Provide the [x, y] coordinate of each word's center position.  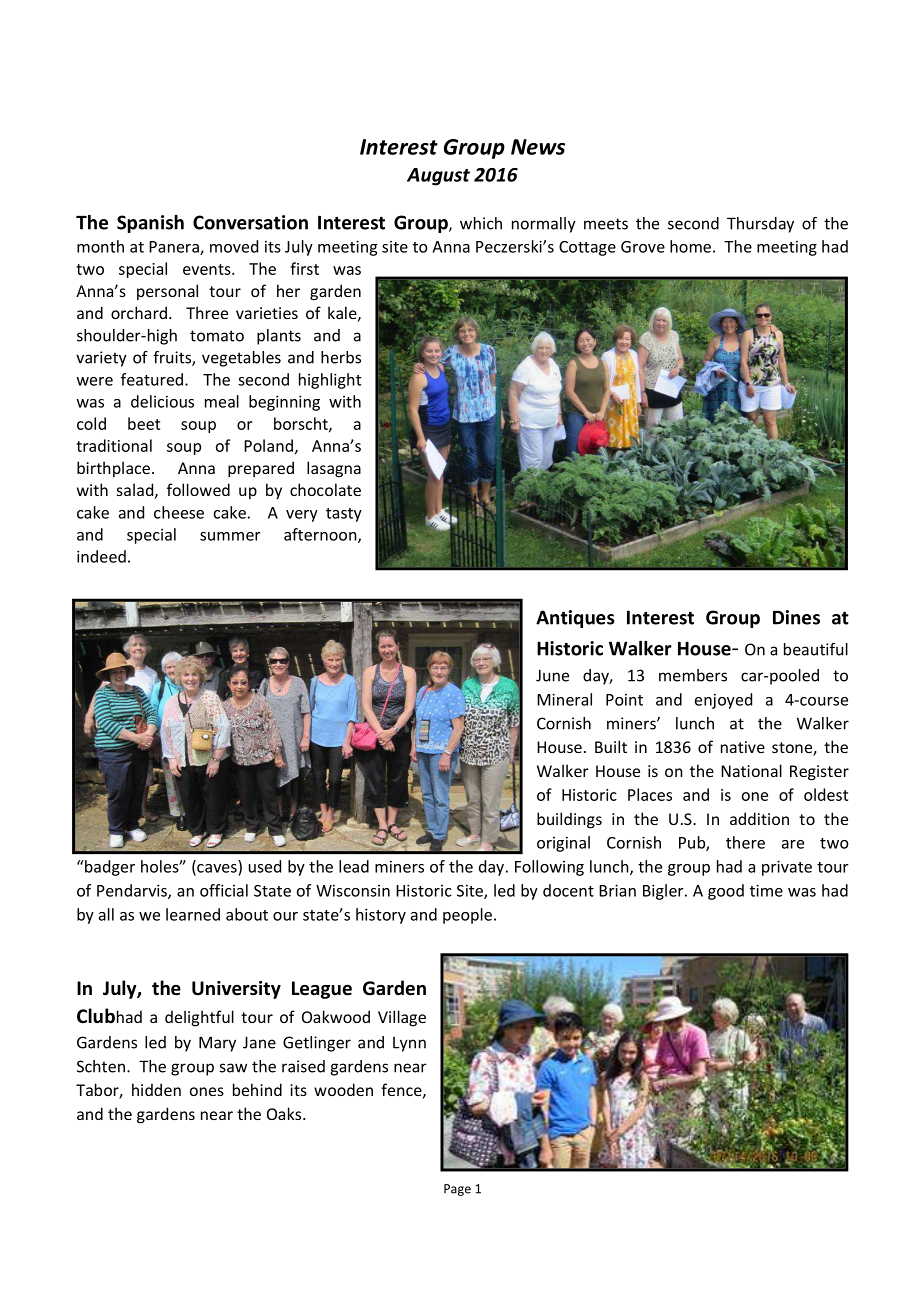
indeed [101, 556]
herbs [341, 357]
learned [193, 914]
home [690, 246]
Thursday [760, 225]
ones [207, 1091]
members [693, 675]
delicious [162, 401]
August [438, 177]
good [726, 892]
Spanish [150, 224]
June [552, 675]
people [467, 916]
